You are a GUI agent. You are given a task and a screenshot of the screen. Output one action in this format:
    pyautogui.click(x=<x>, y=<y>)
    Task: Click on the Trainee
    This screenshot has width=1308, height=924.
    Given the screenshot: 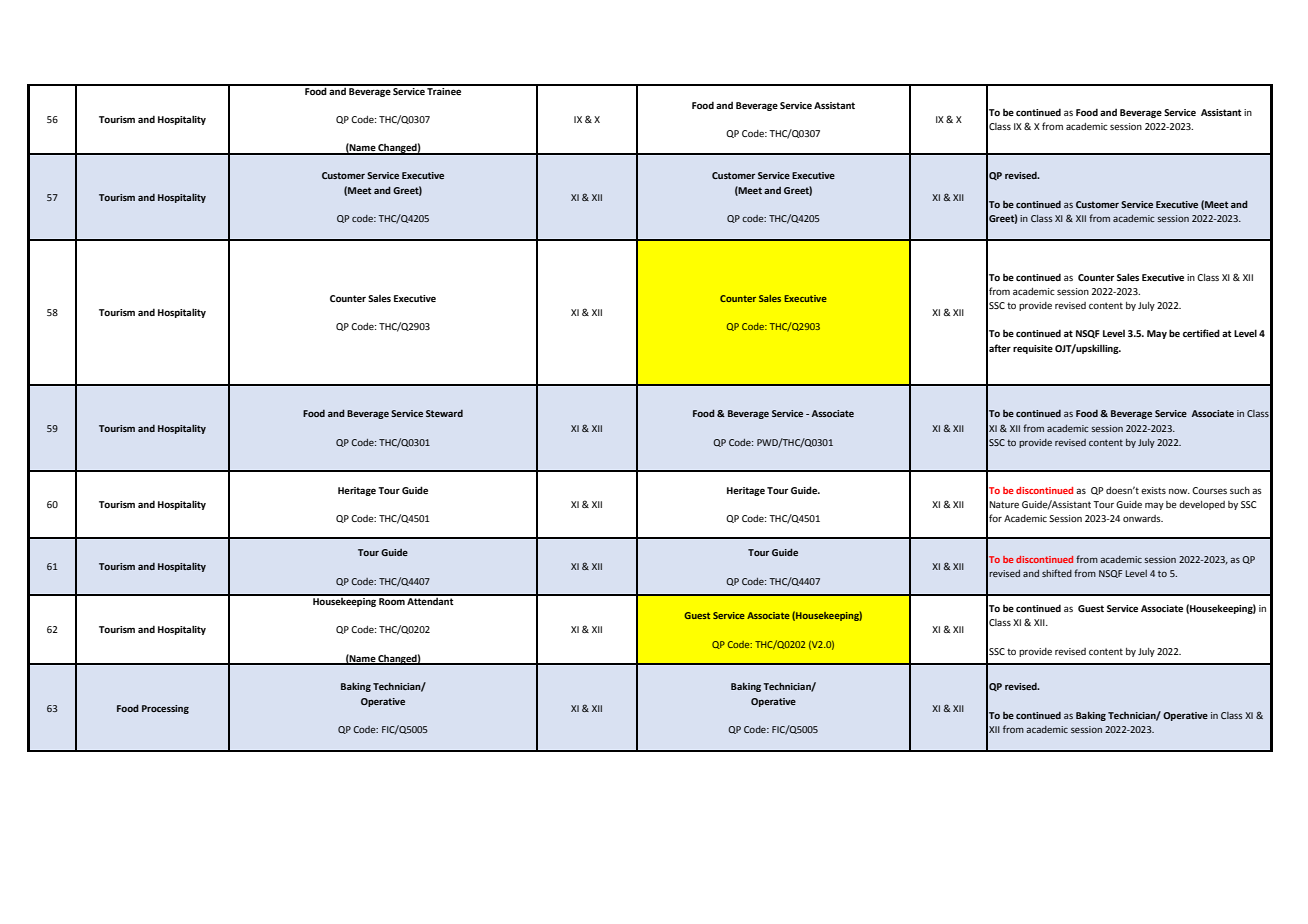 What is the action you would take?
    pyautogui.click(x=445, y=90)
